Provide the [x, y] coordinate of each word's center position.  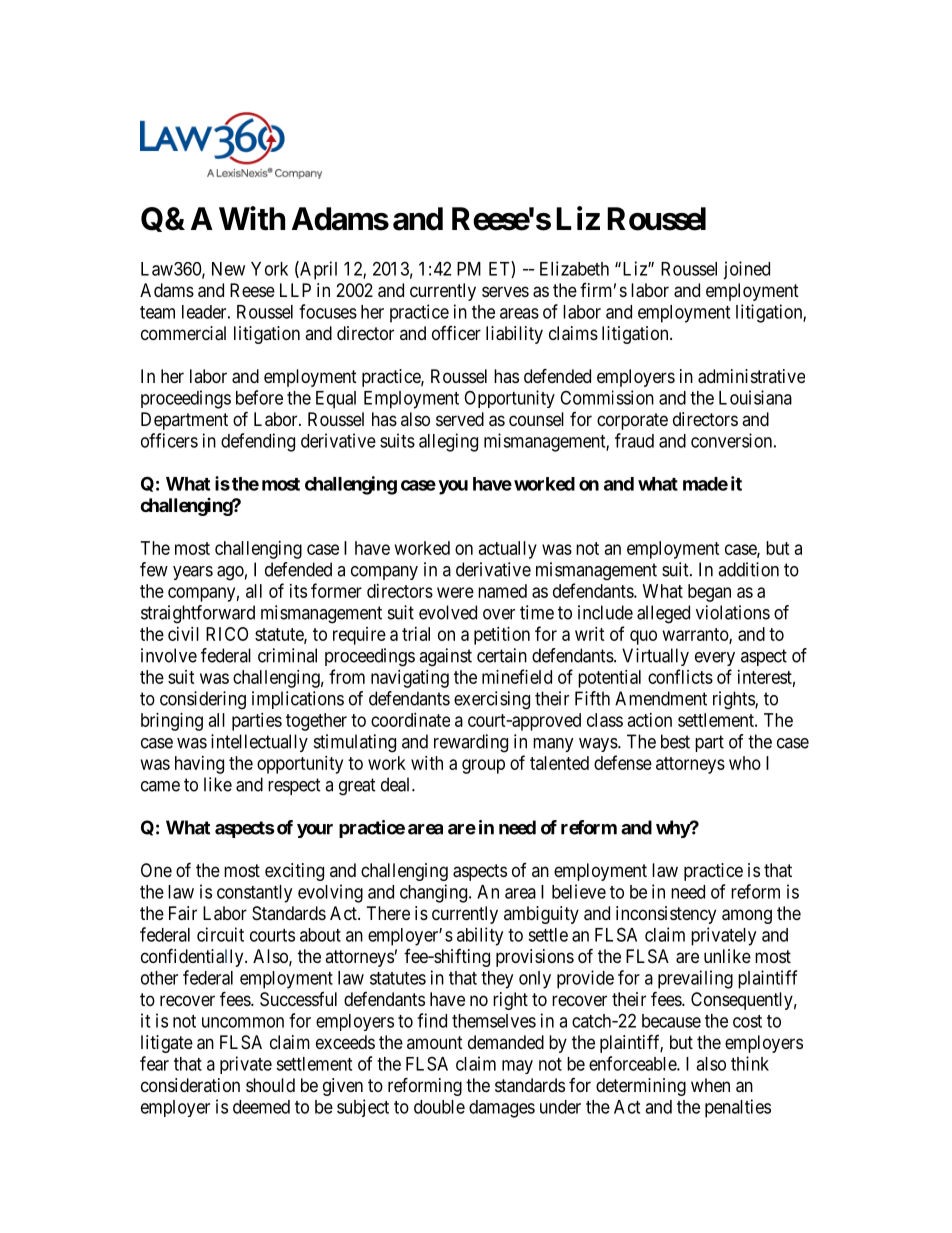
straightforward [198, 614]
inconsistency [666, 915]
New [228, 269]
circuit [220, 934]
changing [435, 893]
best [675, 741]
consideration [190, 1085]
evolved [448, 612]
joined [746, 270]
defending [258, 442]
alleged [663, 614]
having [199, 765]
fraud [634, 440]
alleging [448, 442]
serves [505, 291]
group [483, 766]
